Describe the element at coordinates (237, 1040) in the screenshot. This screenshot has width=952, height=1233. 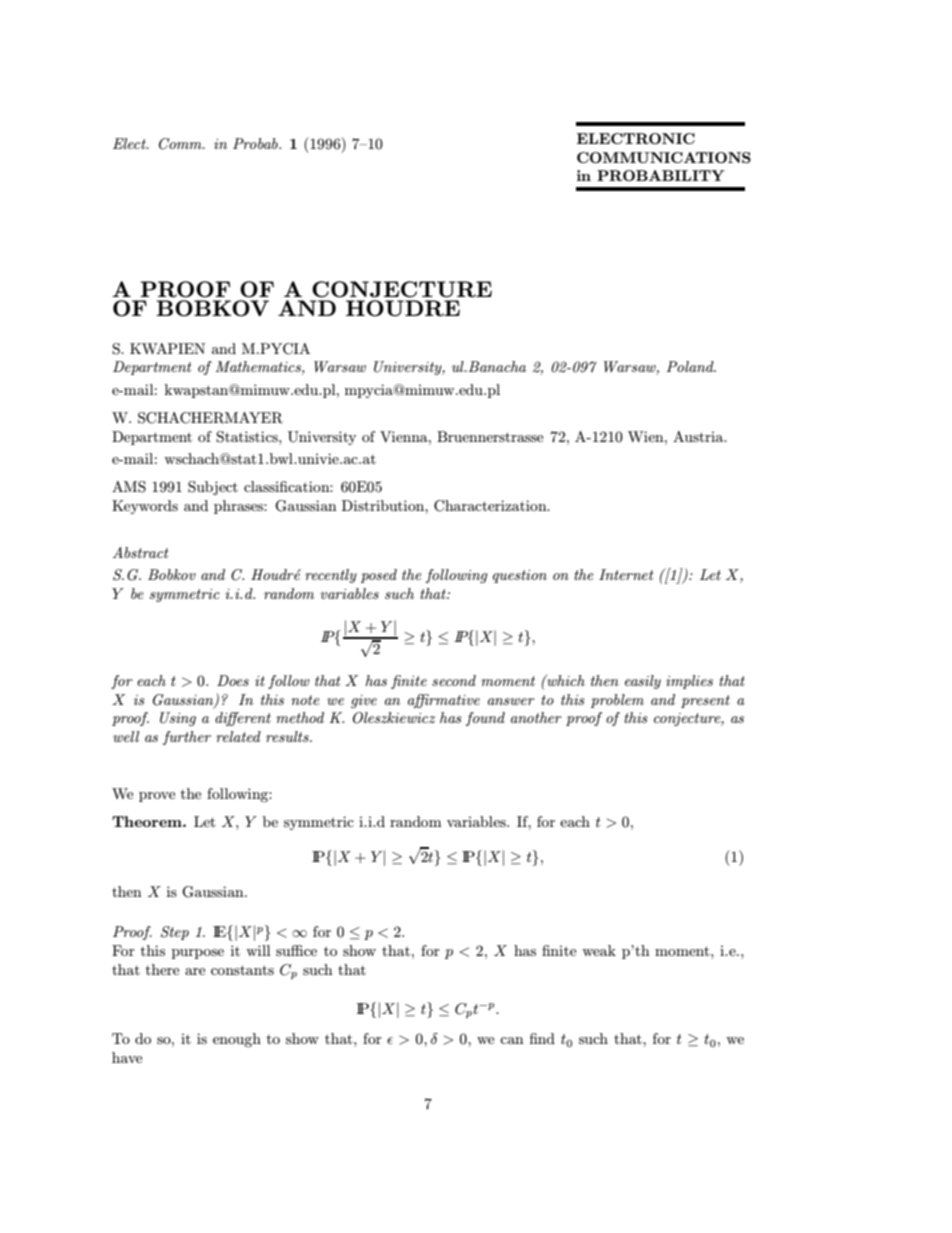
I see `enough` at that location.
